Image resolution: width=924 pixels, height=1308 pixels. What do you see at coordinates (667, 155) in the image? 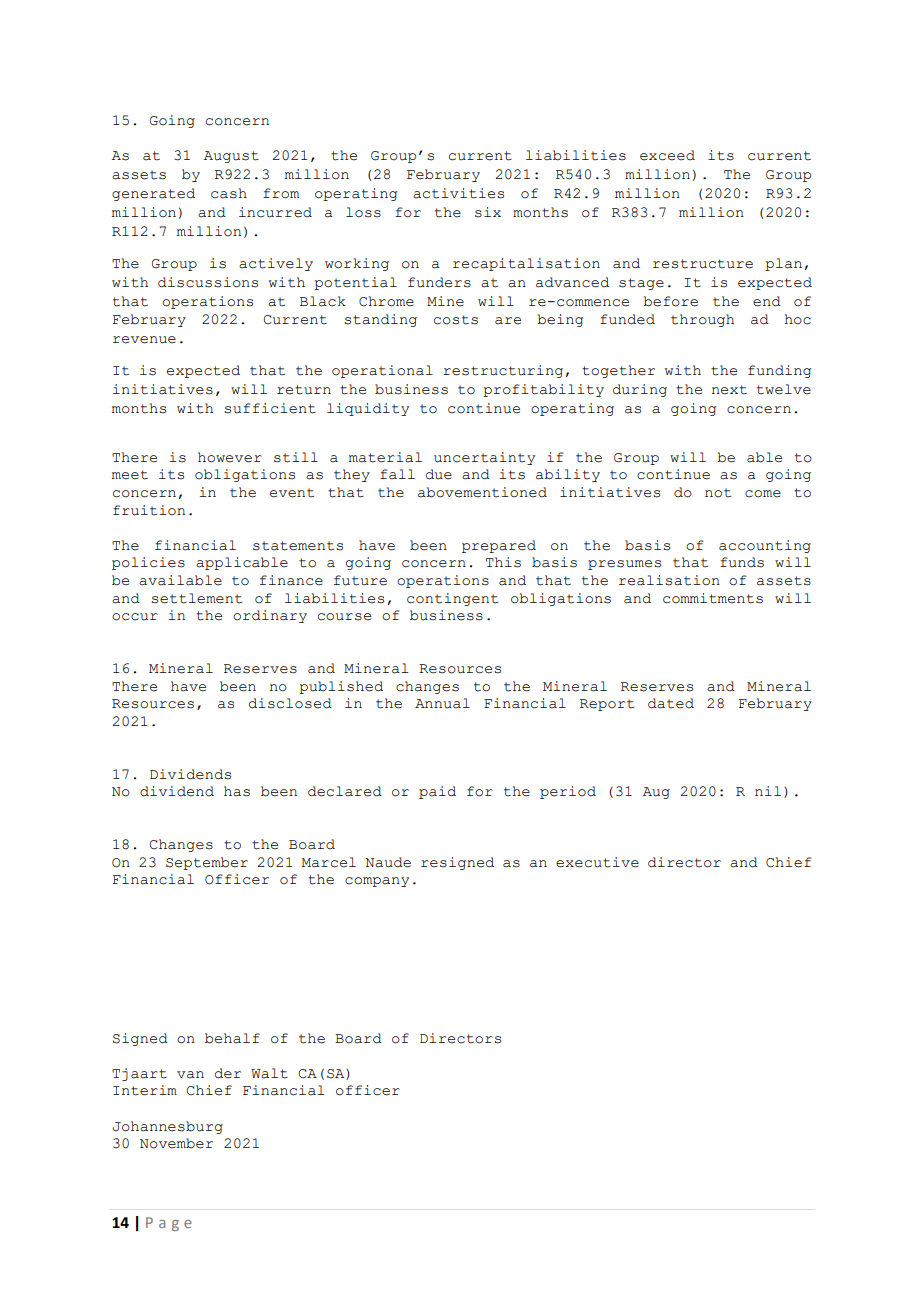
I see `exceed` at bounding box center [667, 155].
